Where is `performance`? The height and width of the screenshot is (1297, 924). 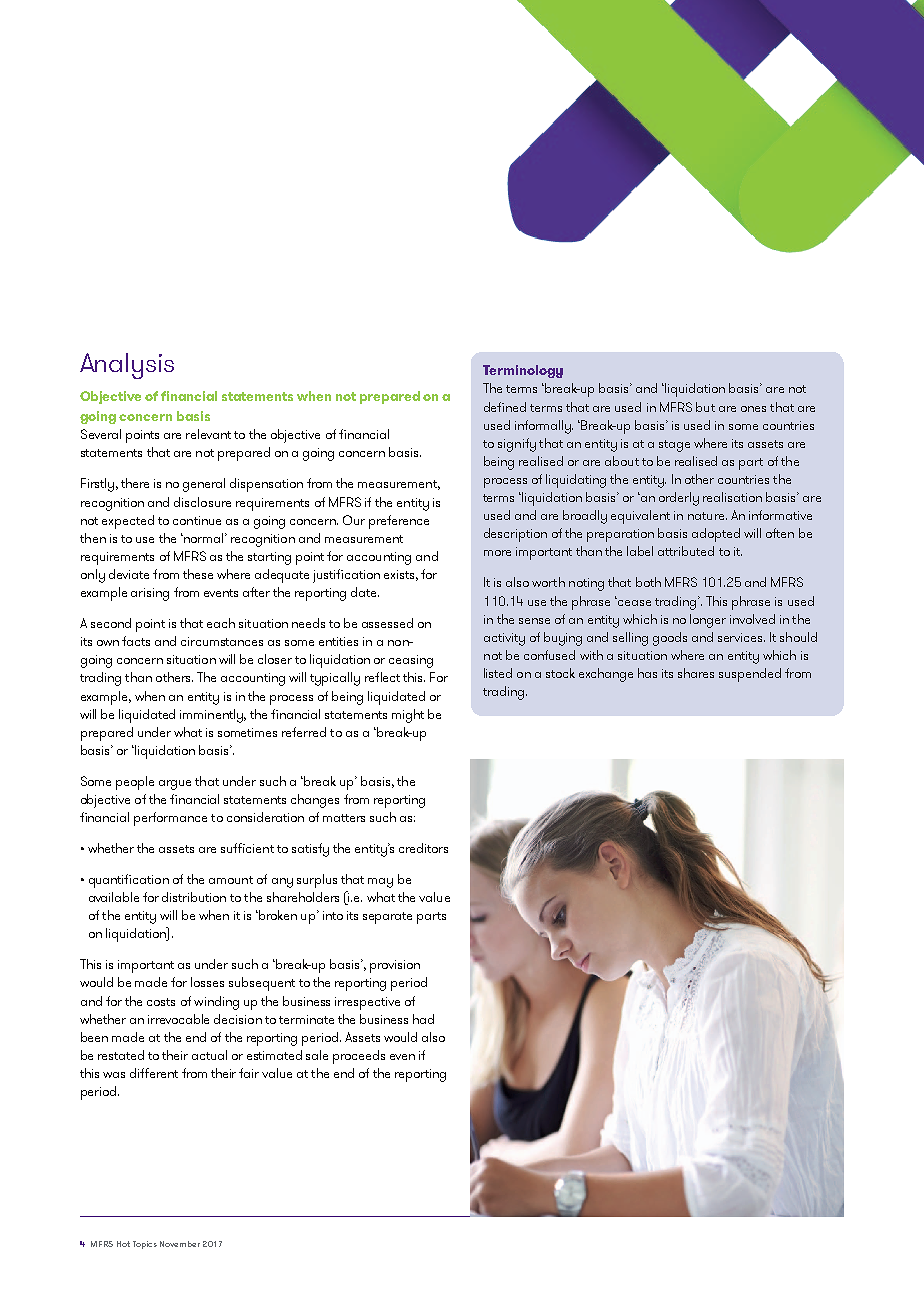
performance is located at coordinates (170, 819).
